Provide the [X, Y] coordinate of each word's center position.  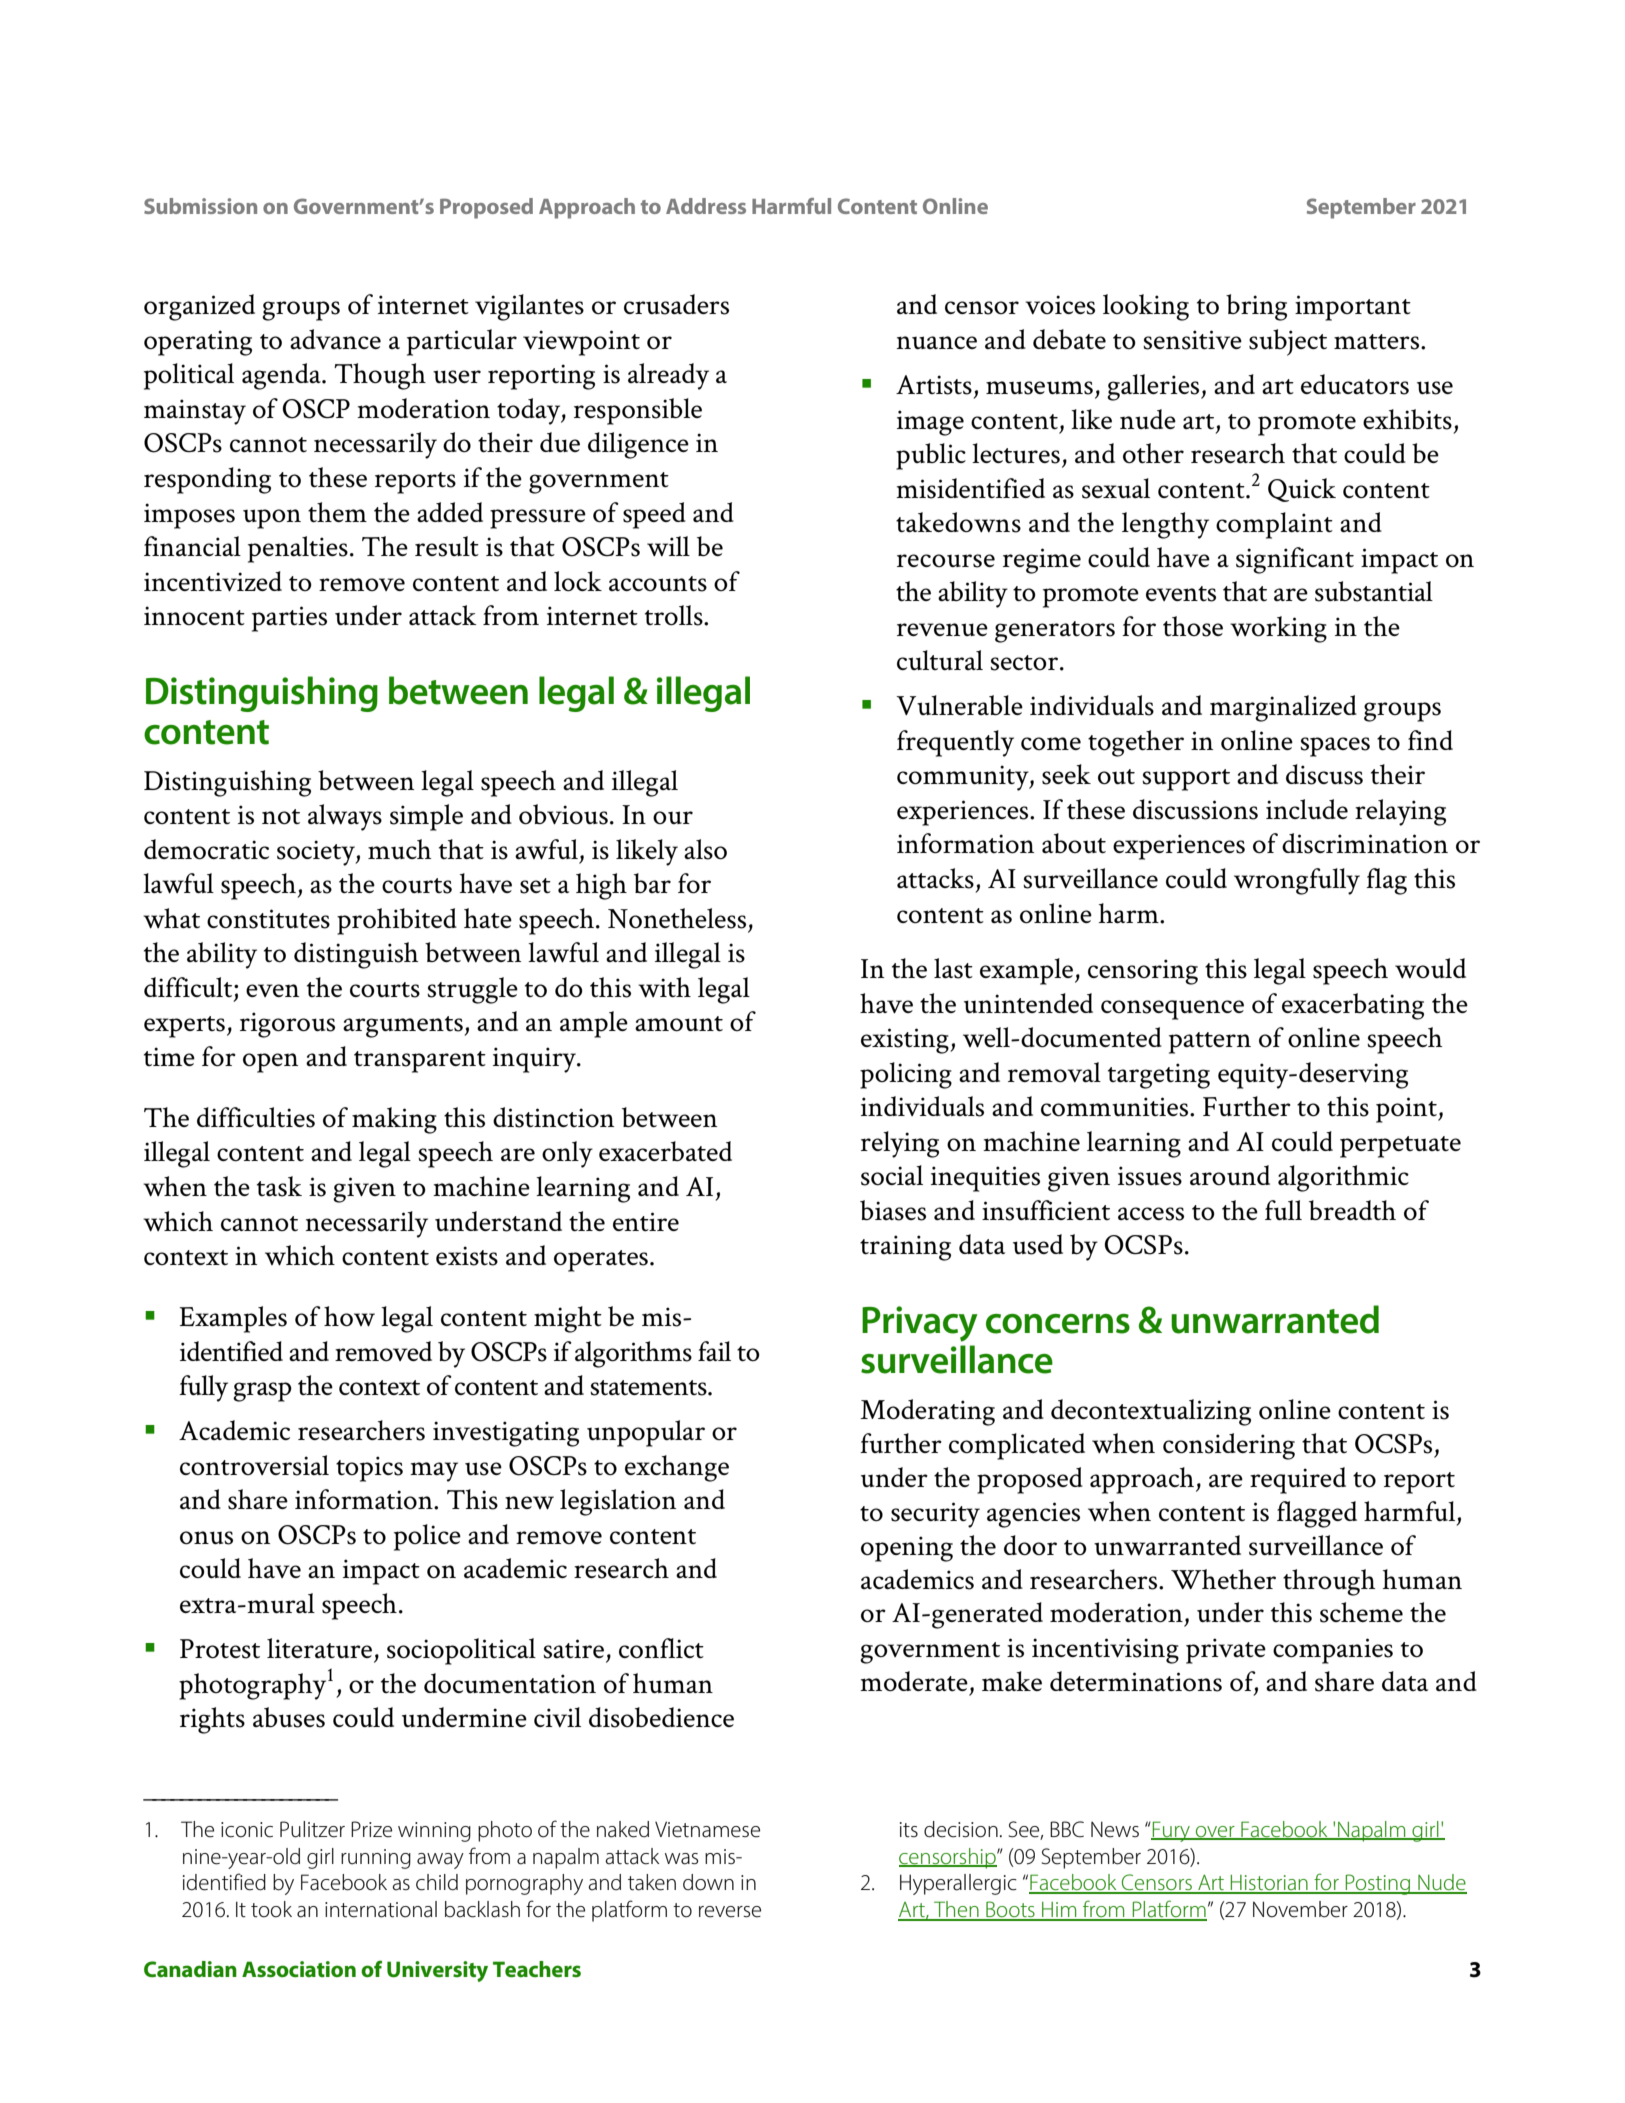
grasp [262, 1392]
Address [706, 206]
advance [335, 339]
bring [1256, 307]
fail [714, 1351]
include [1307, 809]
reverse [730, 1912]
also [705, 849]
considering [1229, 1446]
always [345, 817]
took [271, 1909]
